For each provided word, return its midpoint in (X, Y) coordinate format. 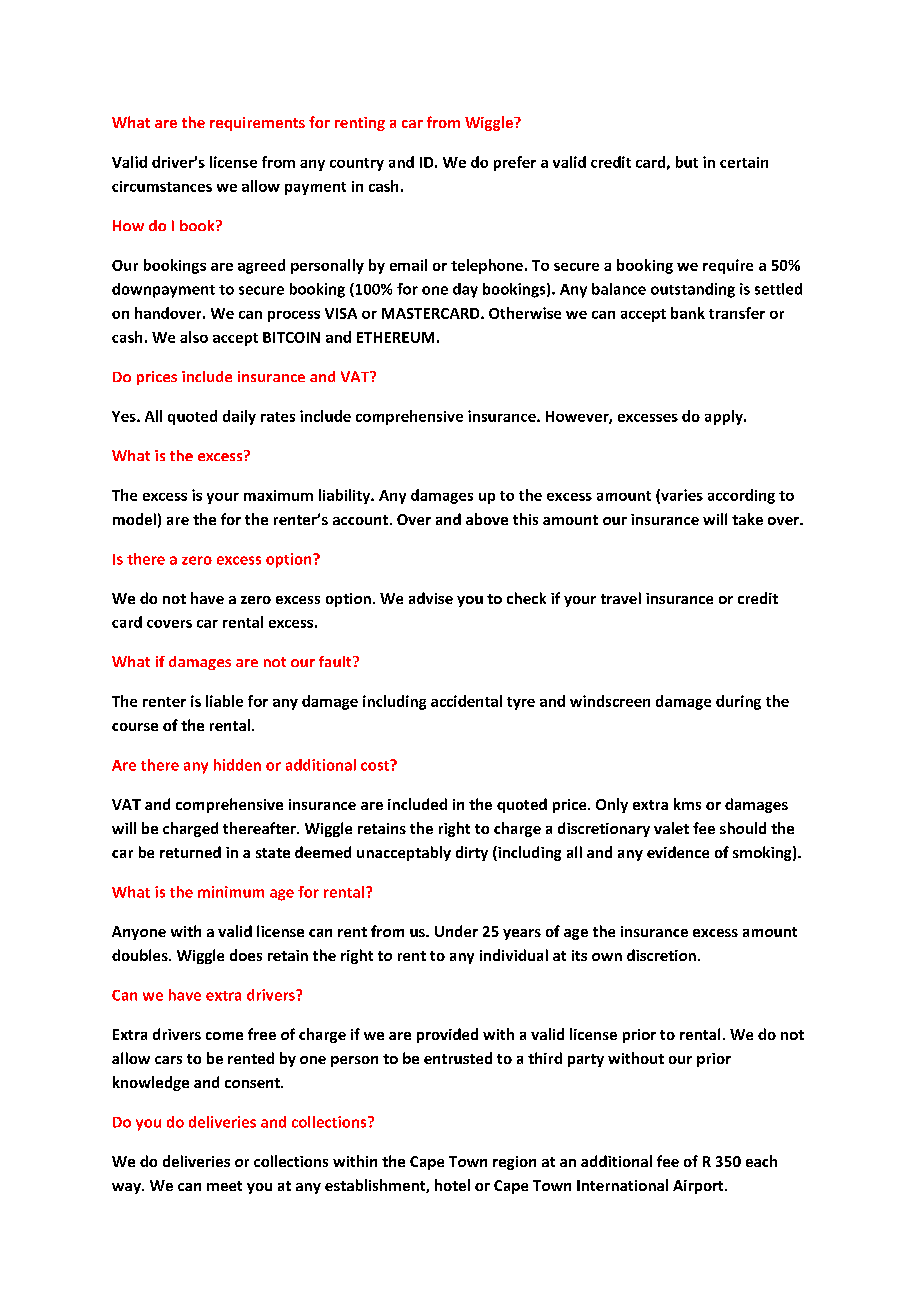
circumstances (162, 186)
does (246, 955)
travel (621, 598)
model (134, 519)
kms (687, 804)
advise (431, 598)
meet (224, 1186)
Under (456, 931)
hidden (237, 765)
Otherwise (525, 313)
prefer (515, 163)
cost (376, 765)
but (687, 162)
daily (239, 417)
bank (688, 313)
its (579, 955)
